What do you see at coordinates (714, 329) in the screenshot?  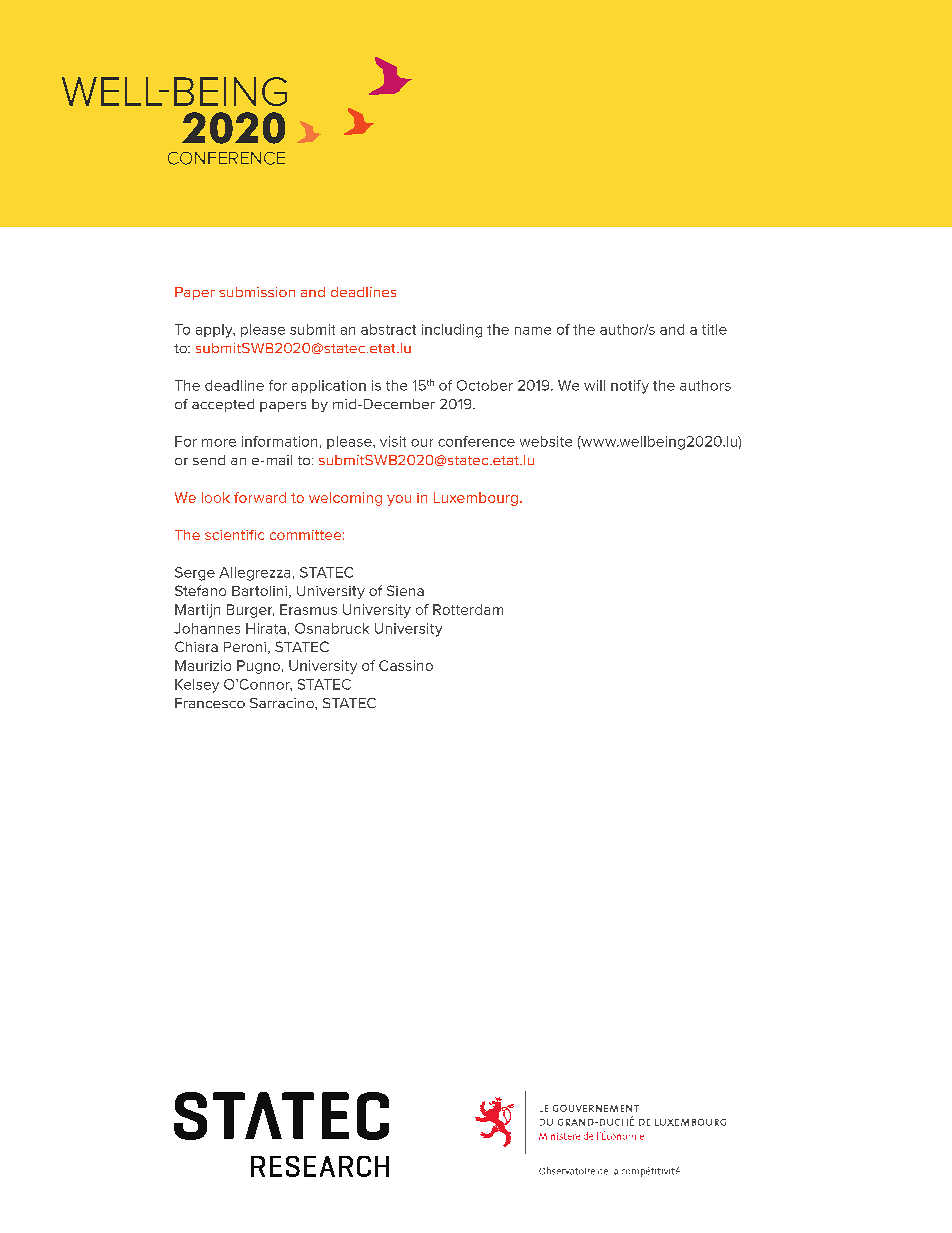 I see `title` at bounding box center [714, 329].
